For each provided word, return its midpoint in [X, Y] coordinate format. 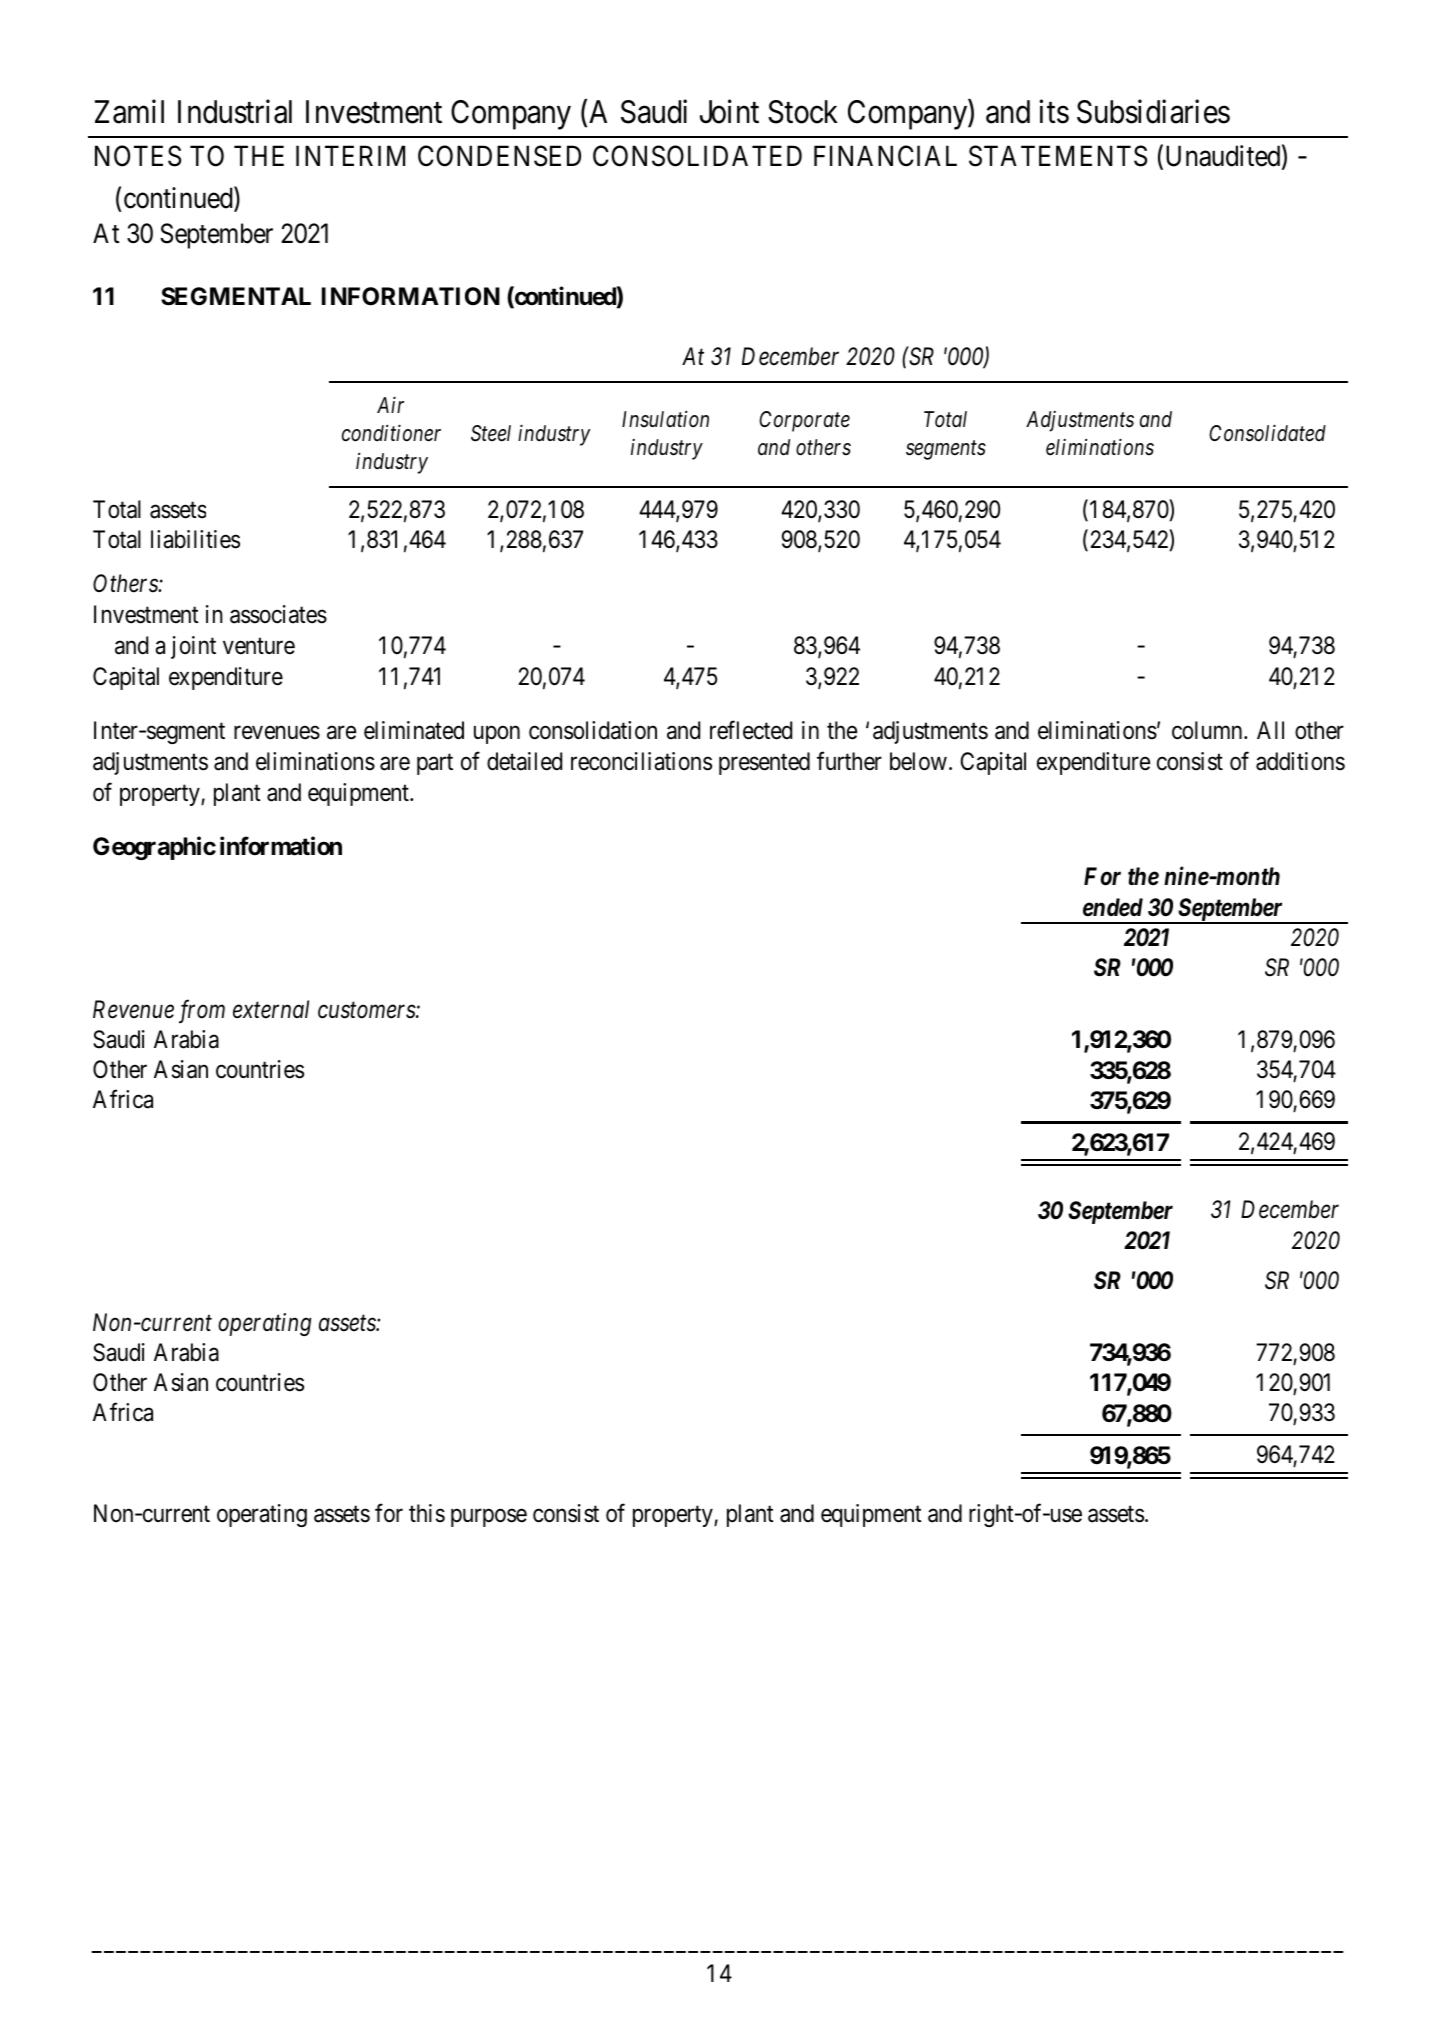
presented [764, 763]
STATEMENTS [1058, 156]
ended [1113, 907]
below [918, 761]
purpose [489, 1518]
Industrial [235, 112]
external [271, 1009]
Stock [803, 112]
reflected [751, 730]
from [202, 1011]
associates [278, 614]
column [1208, 730]
